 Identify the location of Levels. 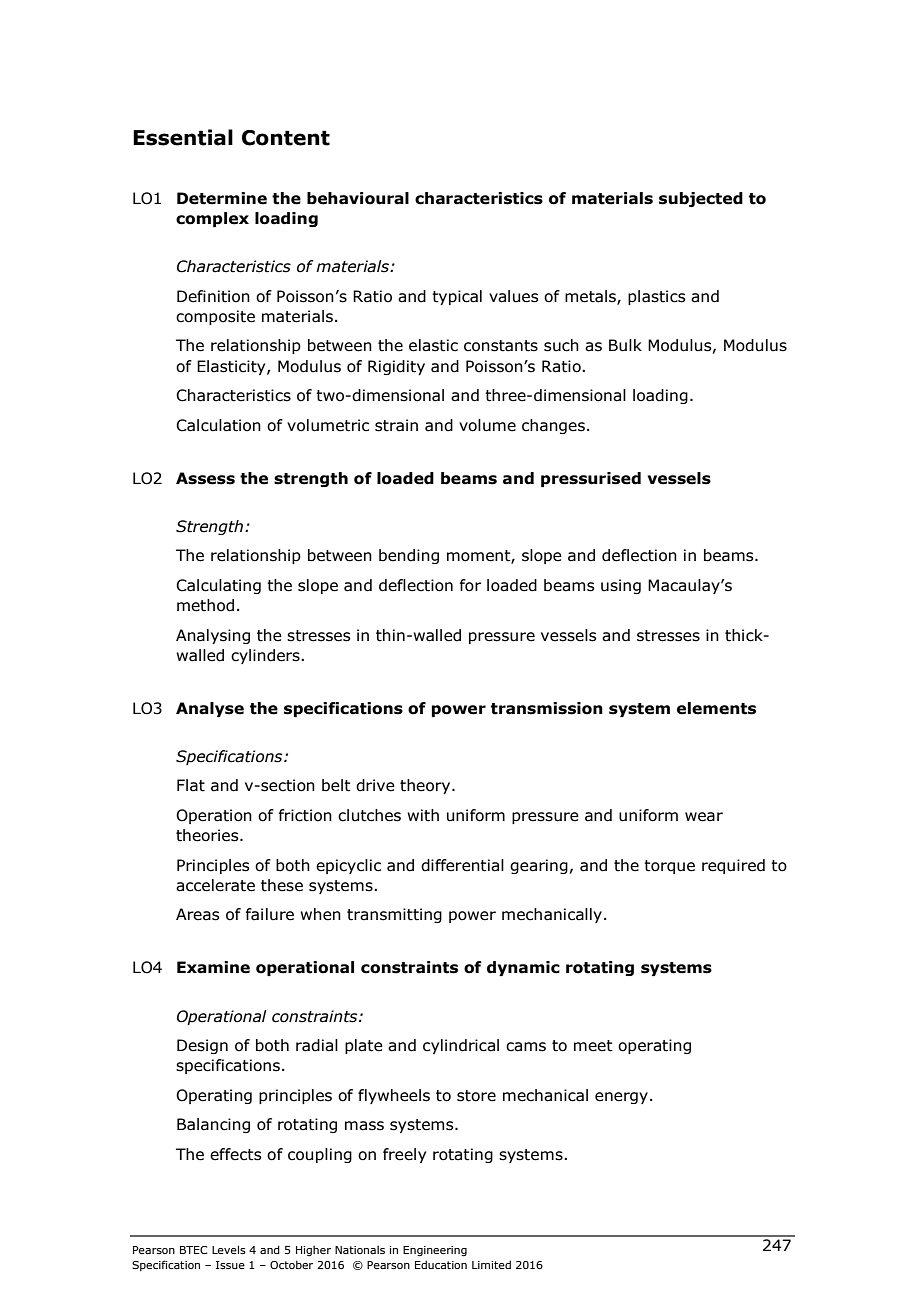
(229, 1249).
